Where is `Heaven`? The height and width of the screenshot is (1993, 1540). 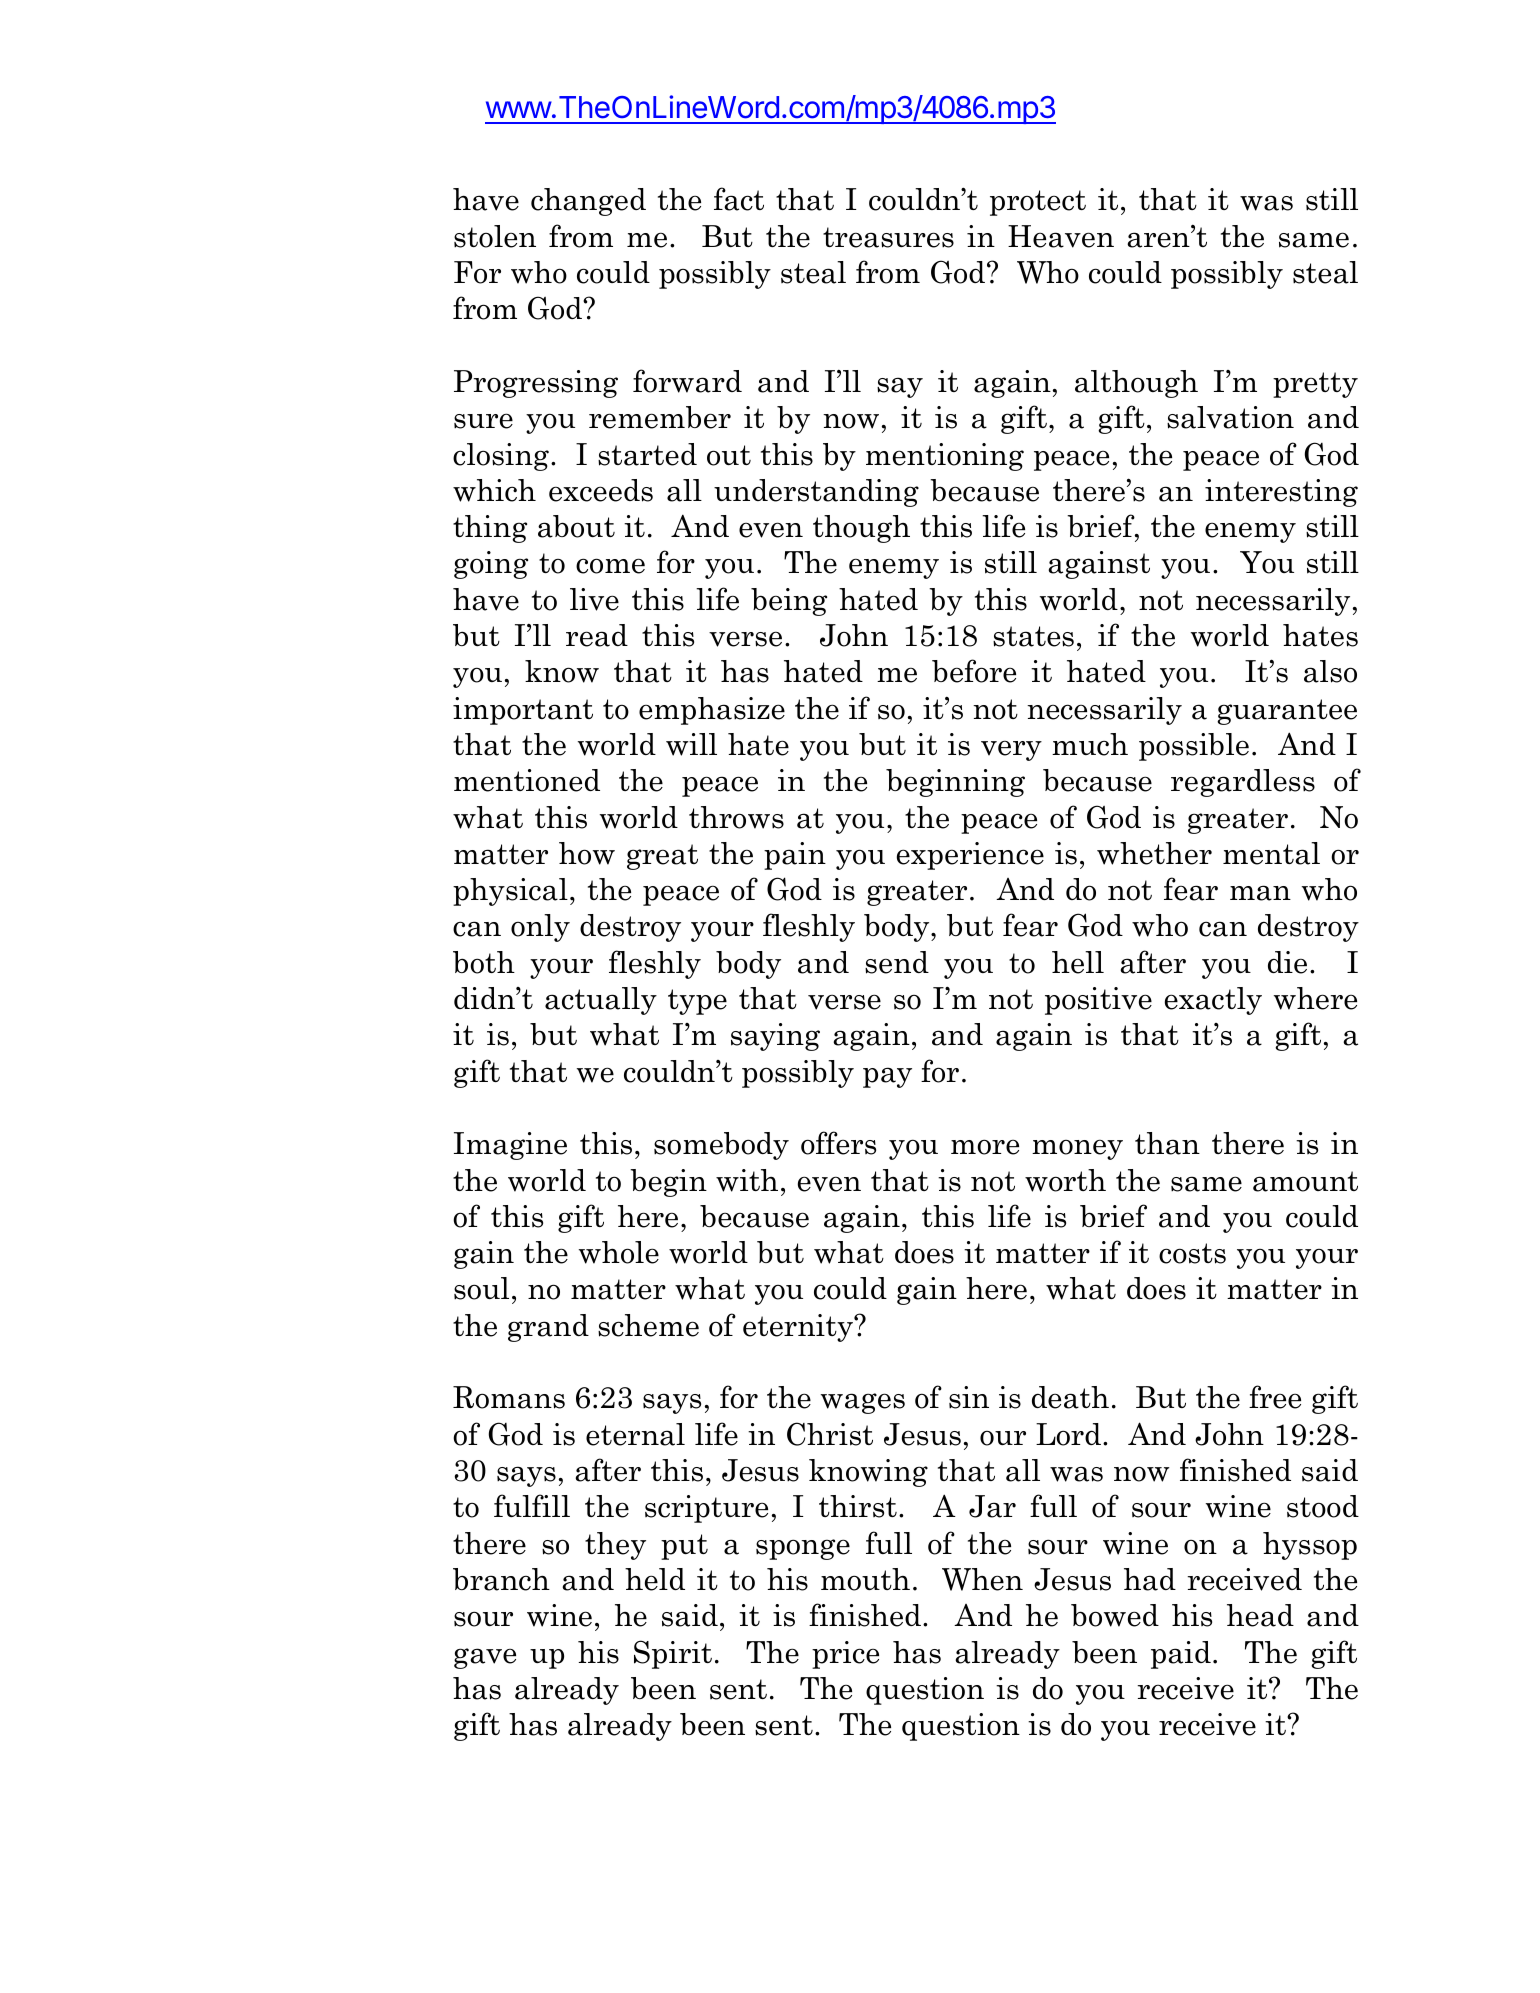
Heaven is located at coordinates (1061, 236).
